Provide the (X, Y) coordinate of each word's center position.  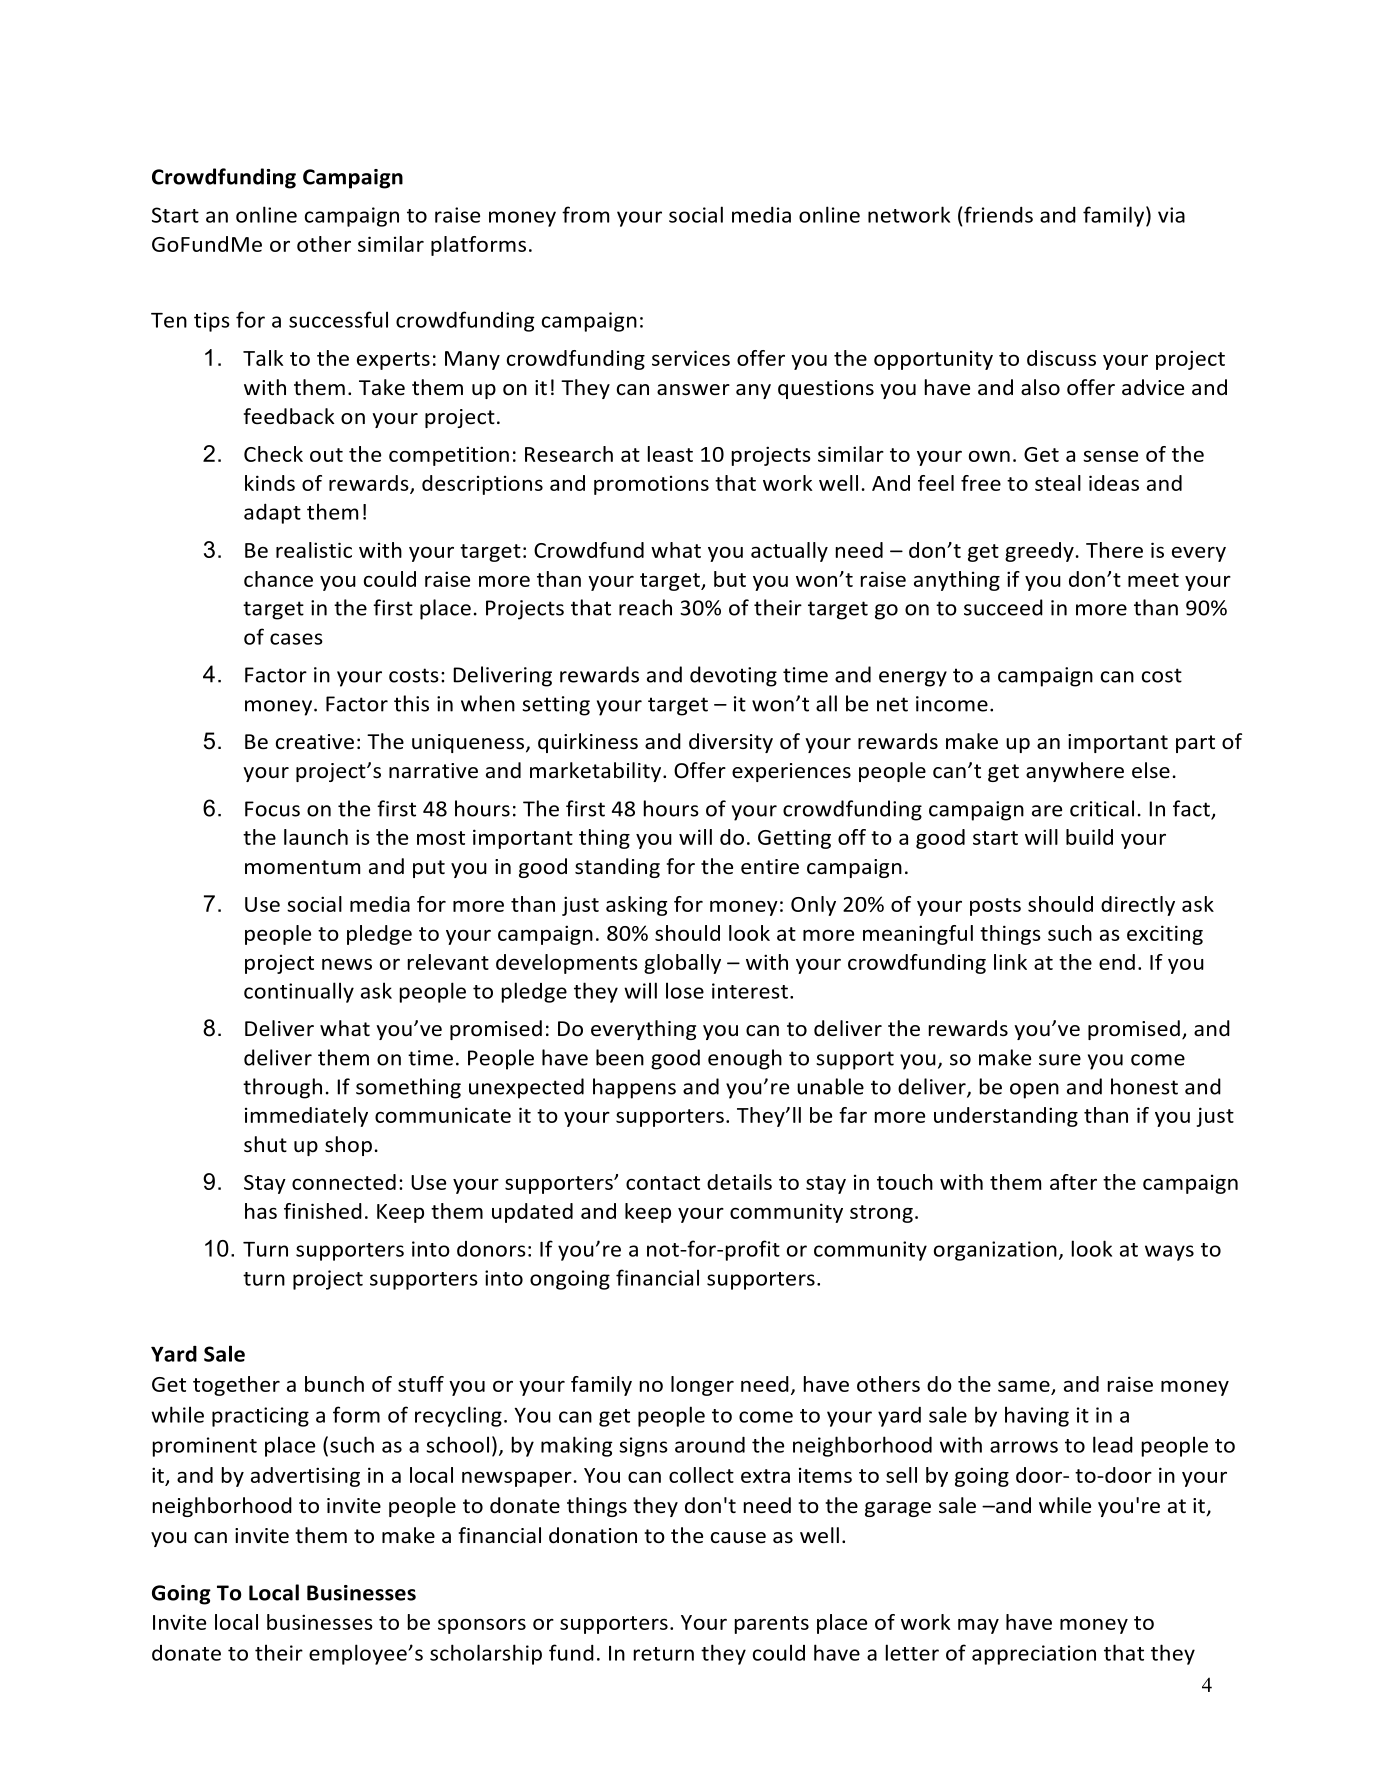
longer (702, 1386)
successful (338, 319)
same (1024, 1386)
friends (998, 214)
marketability (597, 772)
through (282, 1088)
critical (1102, 808)
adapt (272, 514)
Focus (272, 809)
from (585, 214)
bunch (334, 1384)
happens (634, 1088)
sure (1060, 1060)
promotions (651, 485)
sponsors (482, 1626)
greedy (1039, 552)
